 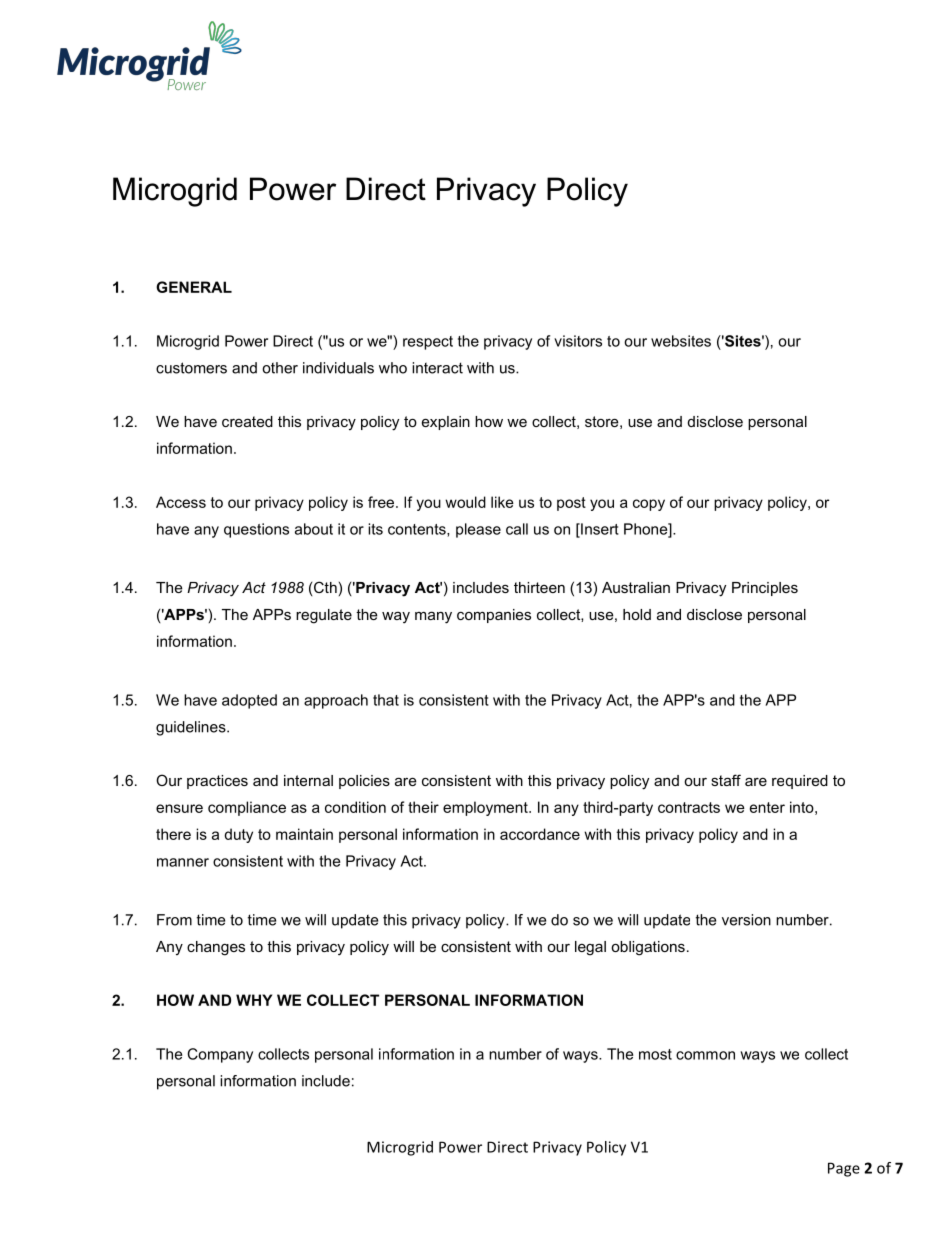 What do you see at coordinates (486, 808) in the image?
I see `employment` at bounding box center [486, 808].
